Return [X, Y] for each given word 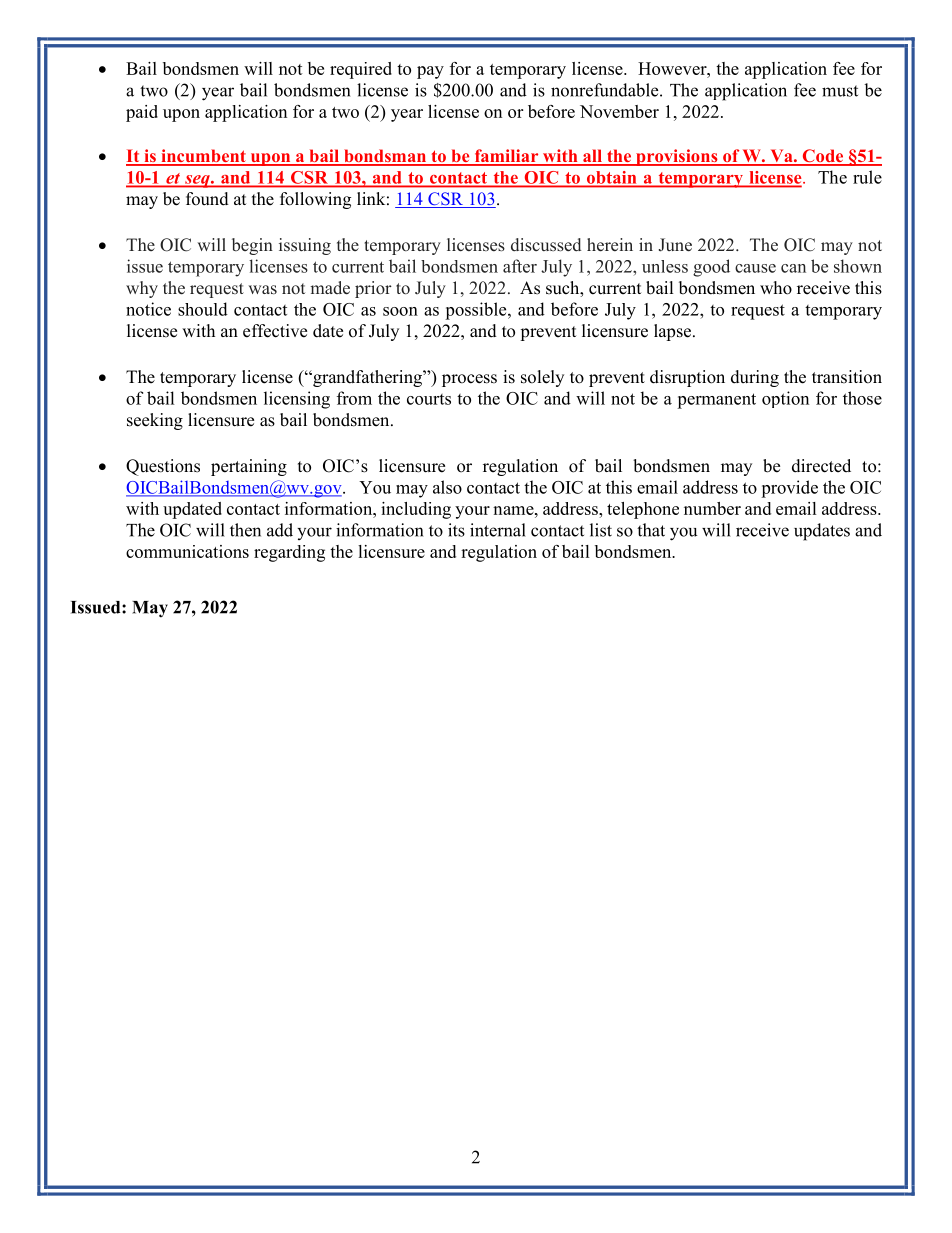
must [840, 91]
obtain [612, 178]
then [245, 530]
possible [477, 311]
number [712, 508]
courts [429, 399]
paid [142, 113]
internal [498, 530]
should [203, 309]
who [776, 288]
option [785, 399]
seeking [155, 421]
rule [867, 177]
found [207, 199]
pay [430, 72]
